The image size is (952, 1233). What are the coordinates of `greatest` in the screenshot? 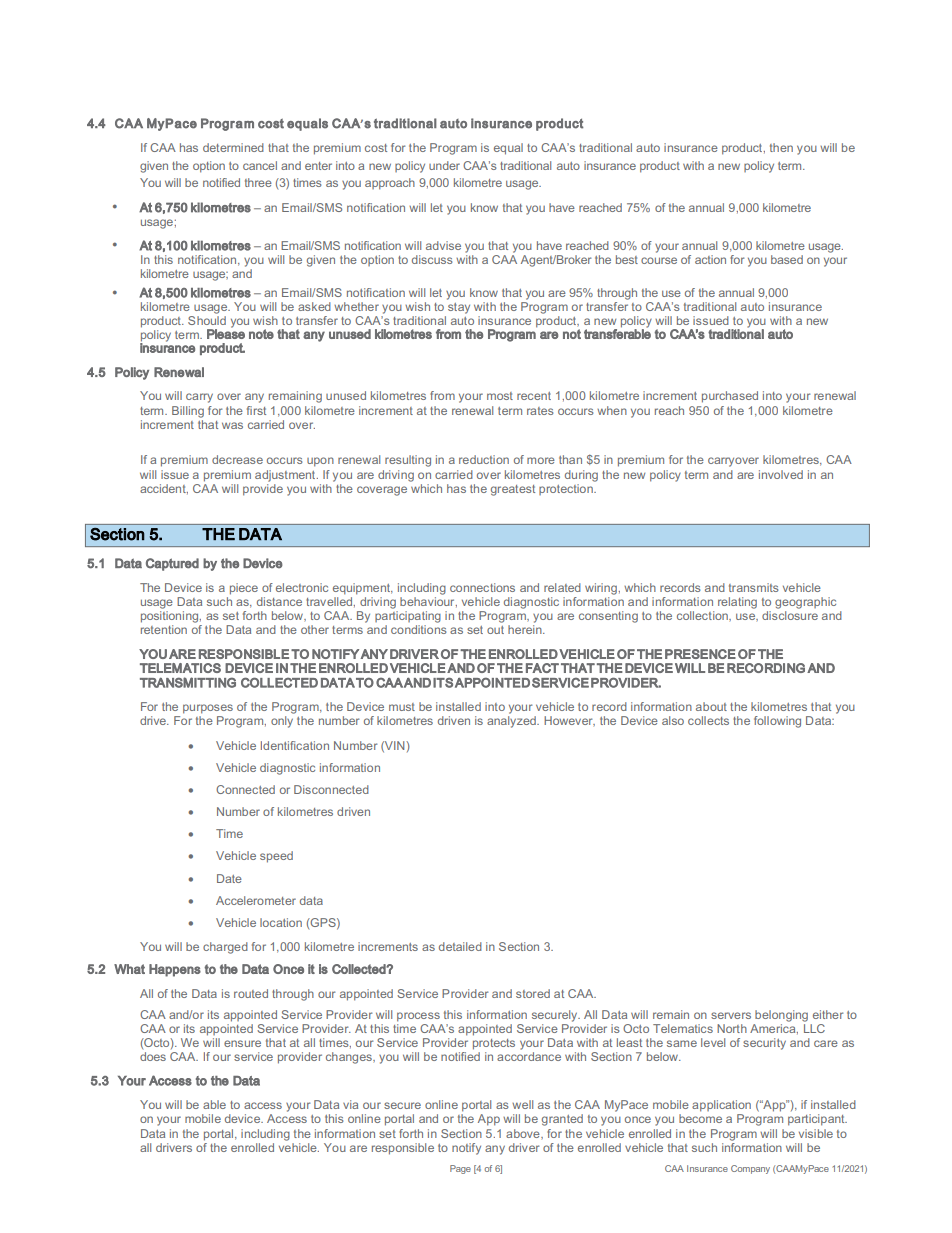 It's located at (513, 490).
